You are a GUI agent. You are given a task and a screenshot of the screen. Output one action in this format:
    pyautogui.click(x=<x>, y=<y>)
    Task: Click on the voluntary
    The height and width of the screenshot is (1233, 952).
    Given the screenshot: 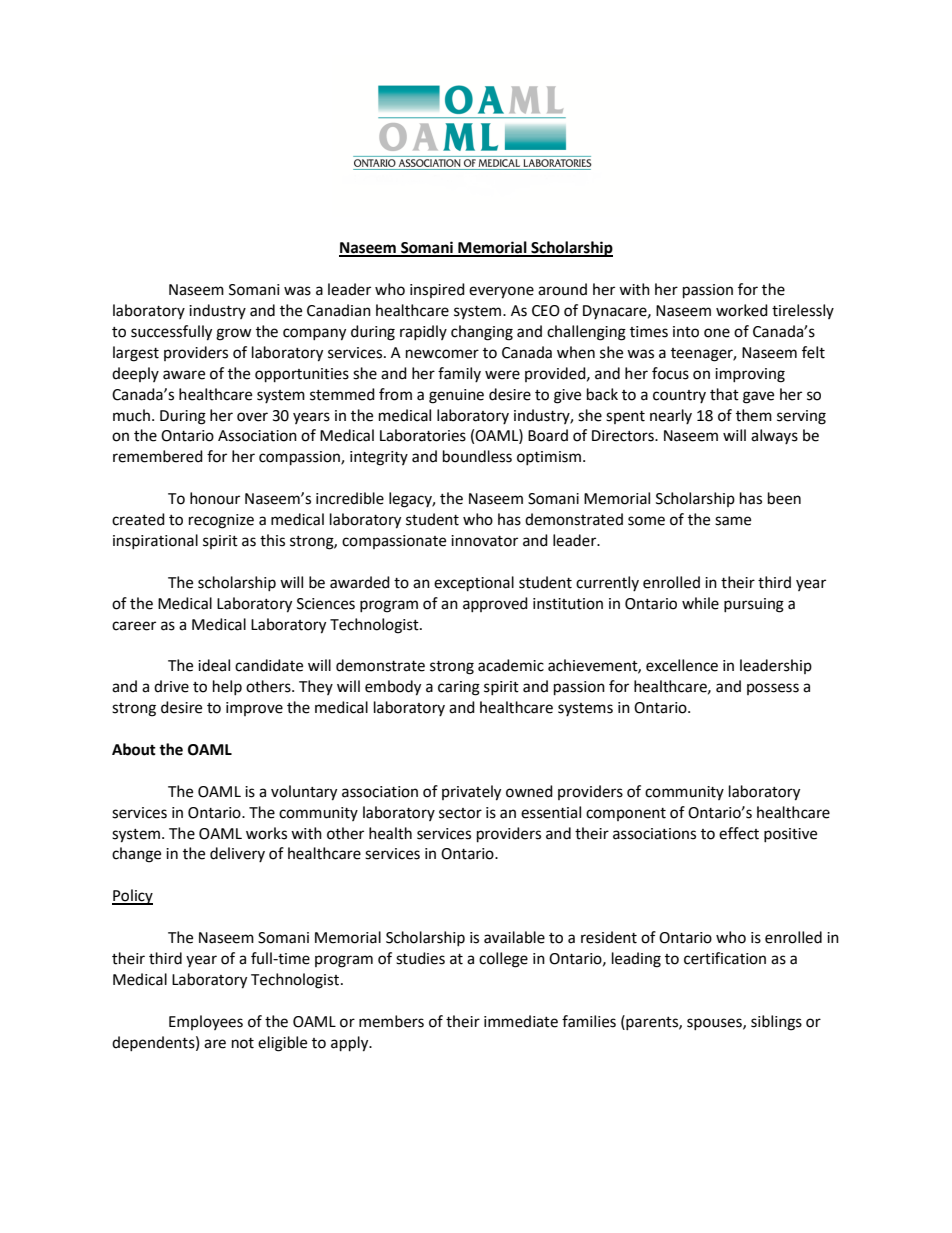 What is the action you would take?
    pyautogui.click(x=304, y=793)
